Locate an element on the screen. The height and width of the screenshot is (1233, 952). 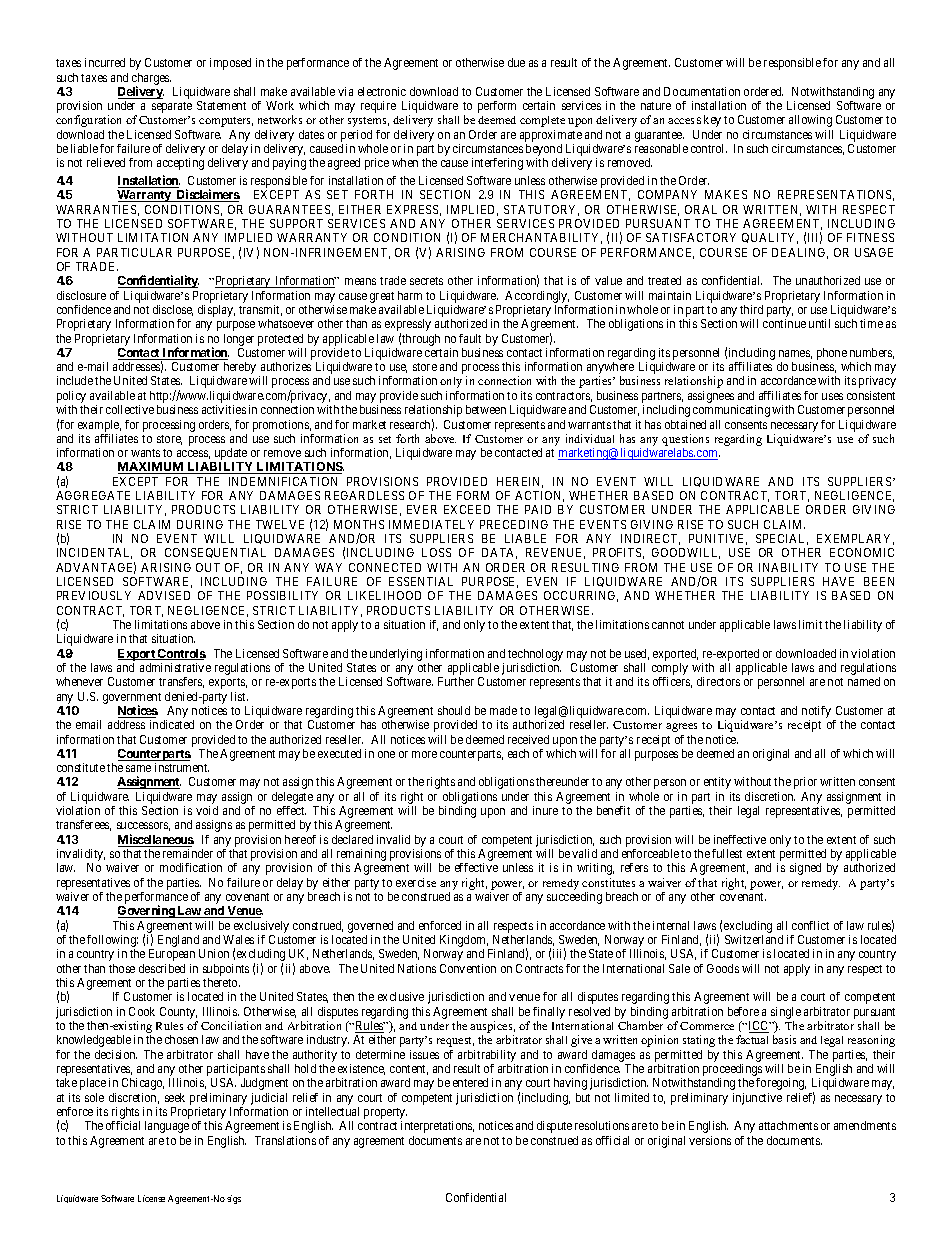
language is located at coordinates (167, 1127).
